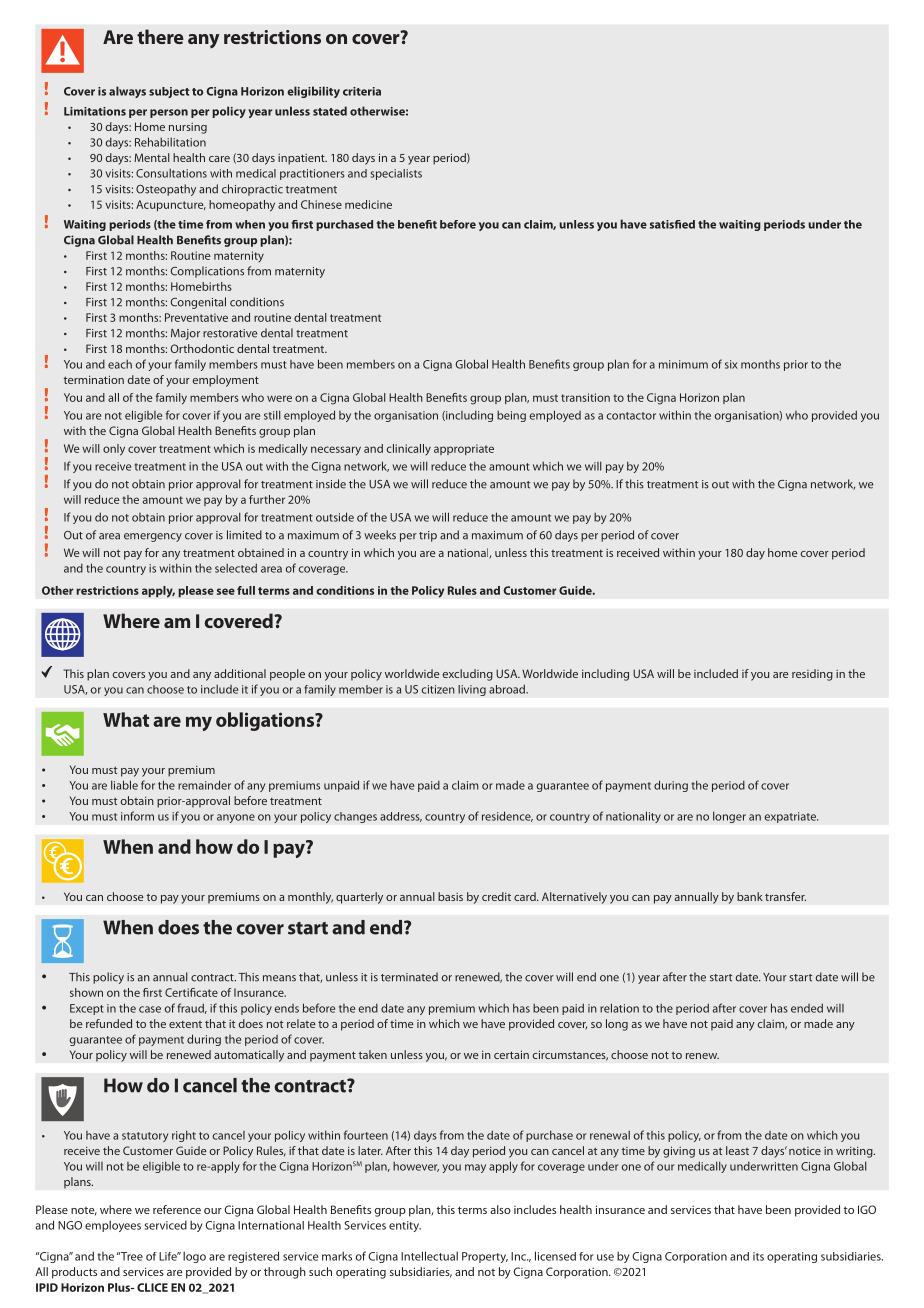 The height and width of the screenshot is (1308, 924). Describe the element at coordinates (867, 1209) in the screenshot. I see `IGO` at that location.
